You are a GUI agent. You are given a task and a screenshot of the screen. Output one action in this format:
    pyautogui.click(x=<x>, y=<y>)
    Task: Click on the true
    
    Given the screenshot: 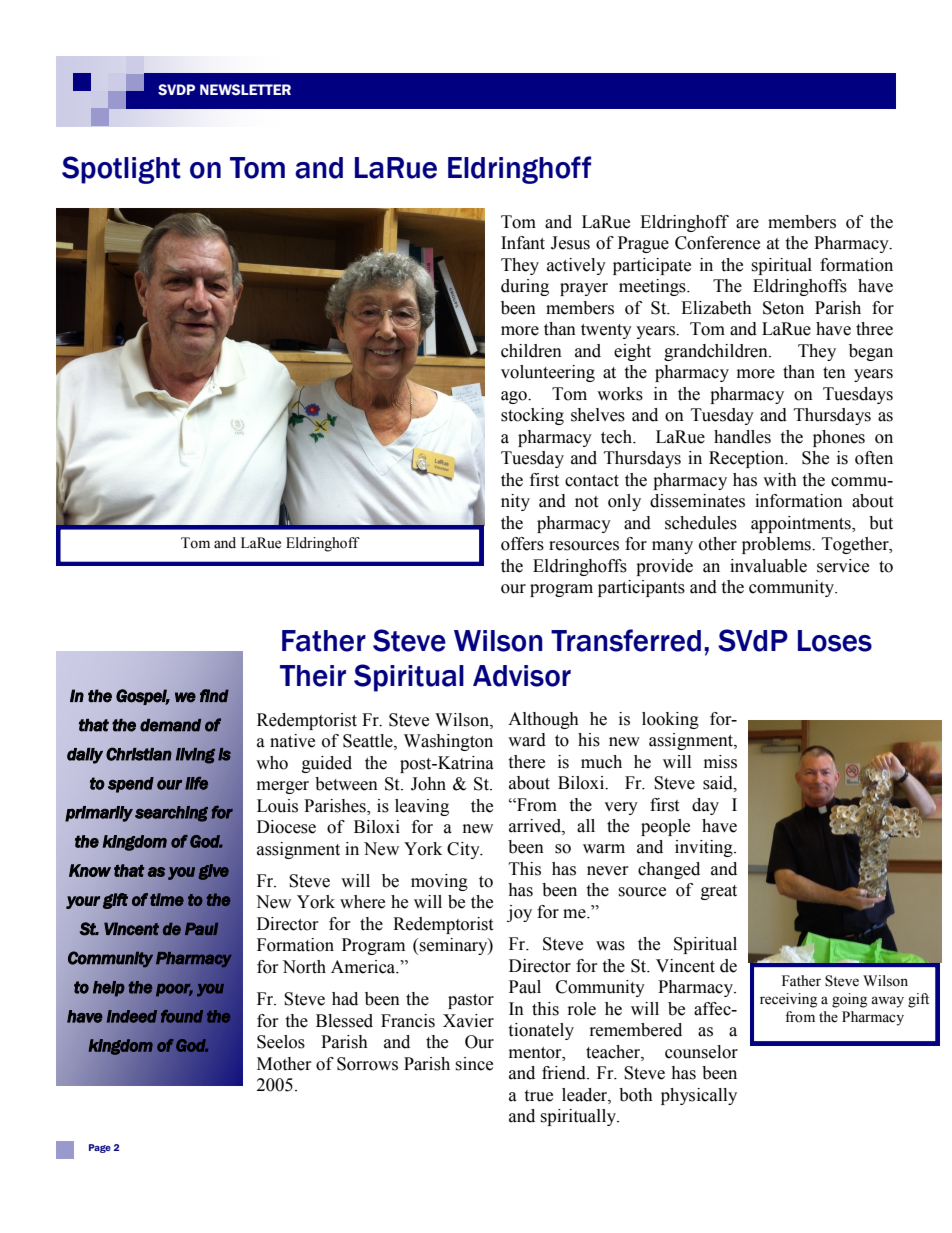 What is the action you would take?
    pyautogui.click(x=538, y=1096)
